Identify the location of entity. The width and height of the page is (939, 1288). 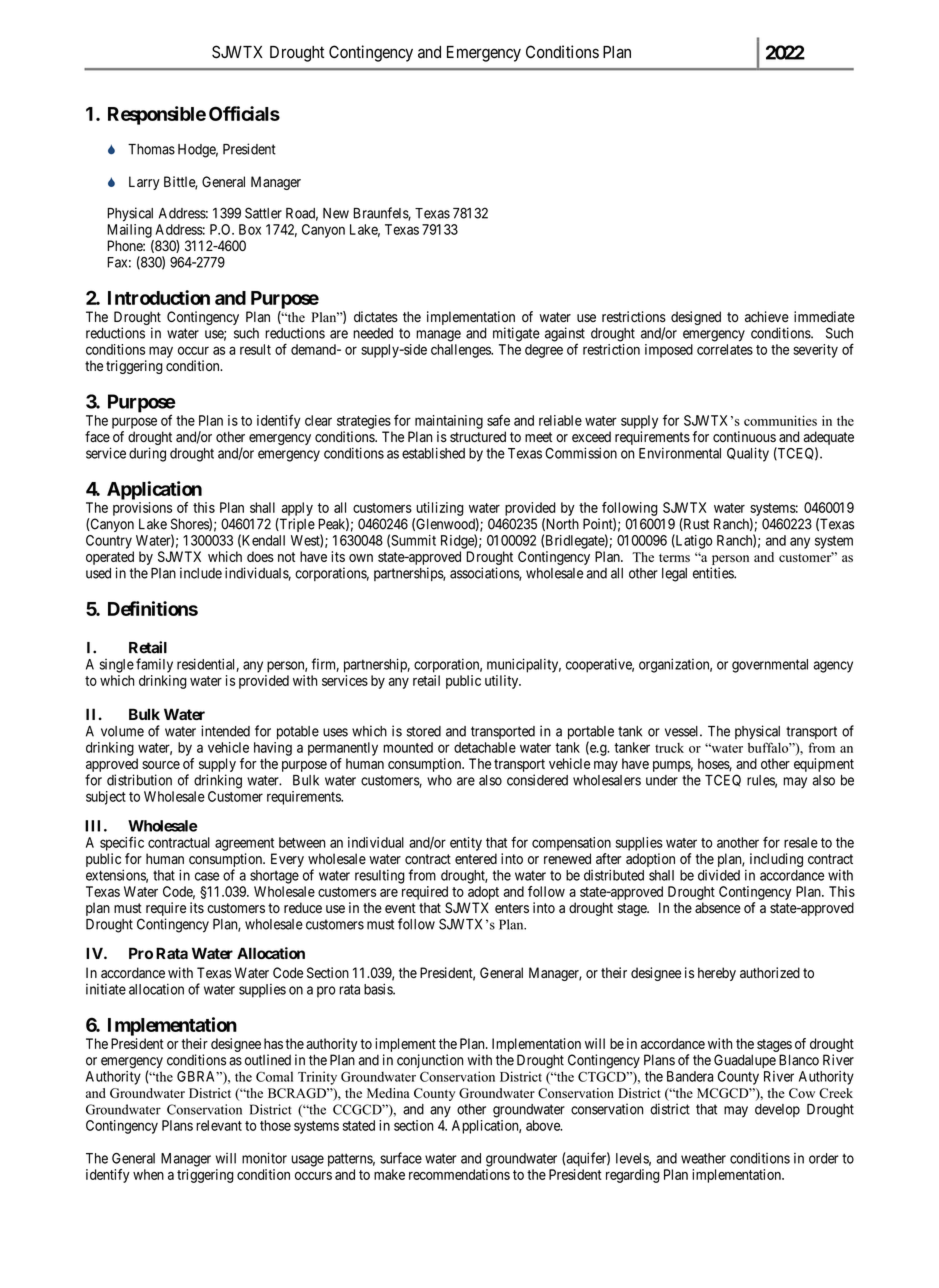
(466, 844).
